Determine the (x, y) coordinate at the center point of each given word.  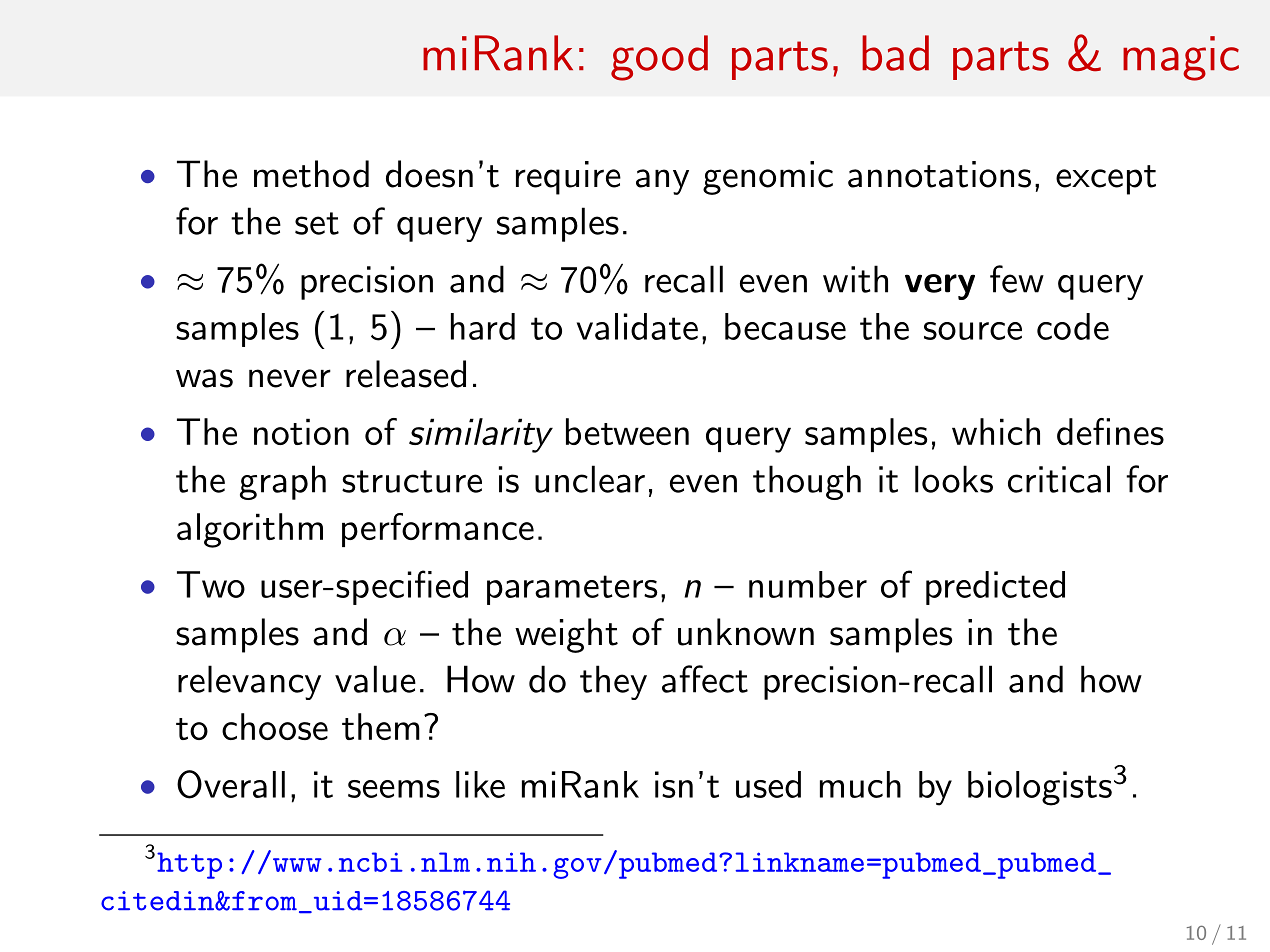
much (860, 784)
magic (1181, 58)
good (659, 58)
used (768, 784)
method (311, 174)
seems (394, 789)
